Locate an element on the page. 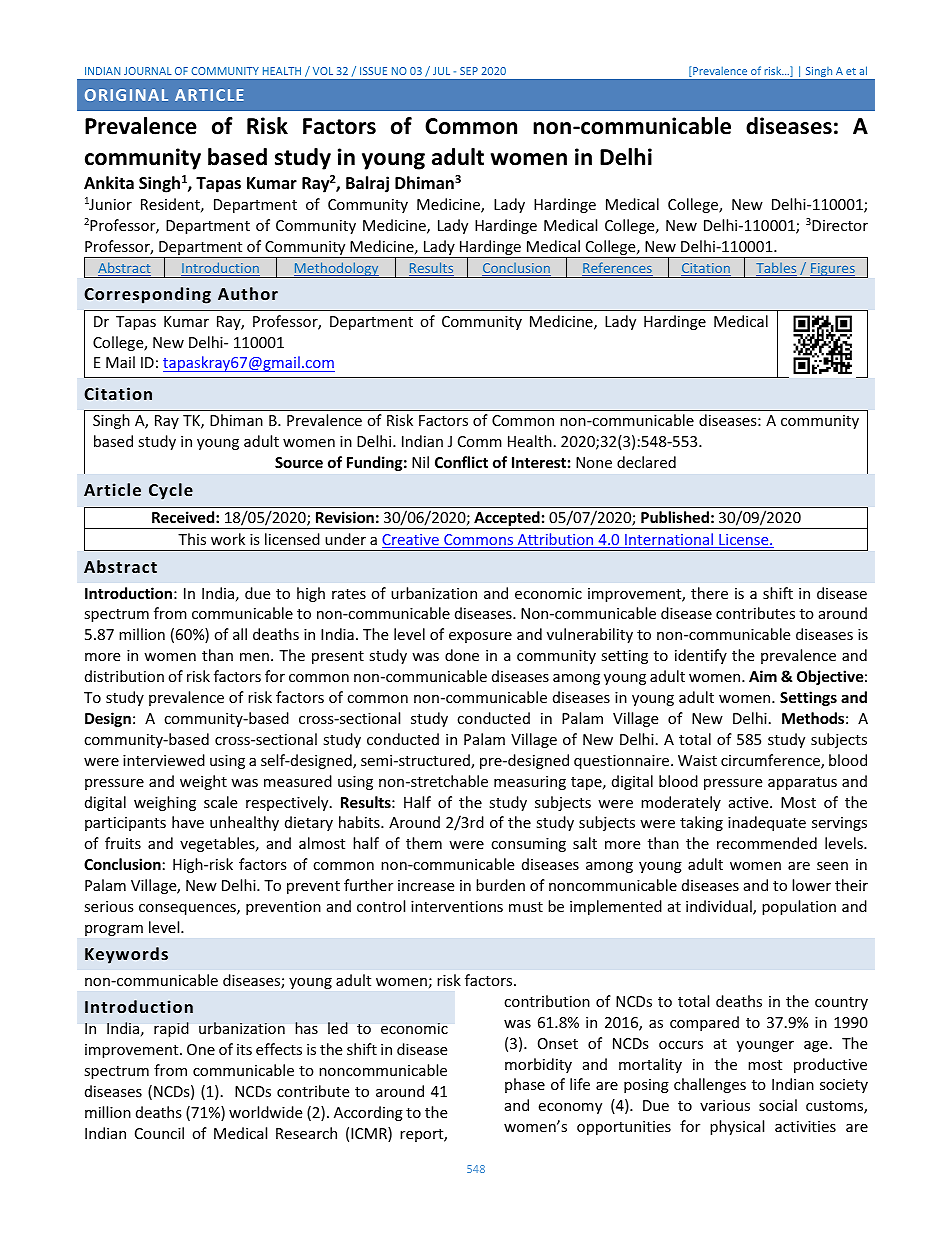 The image size is (952, 1233). interventions is located at coordinates (457, 906).
